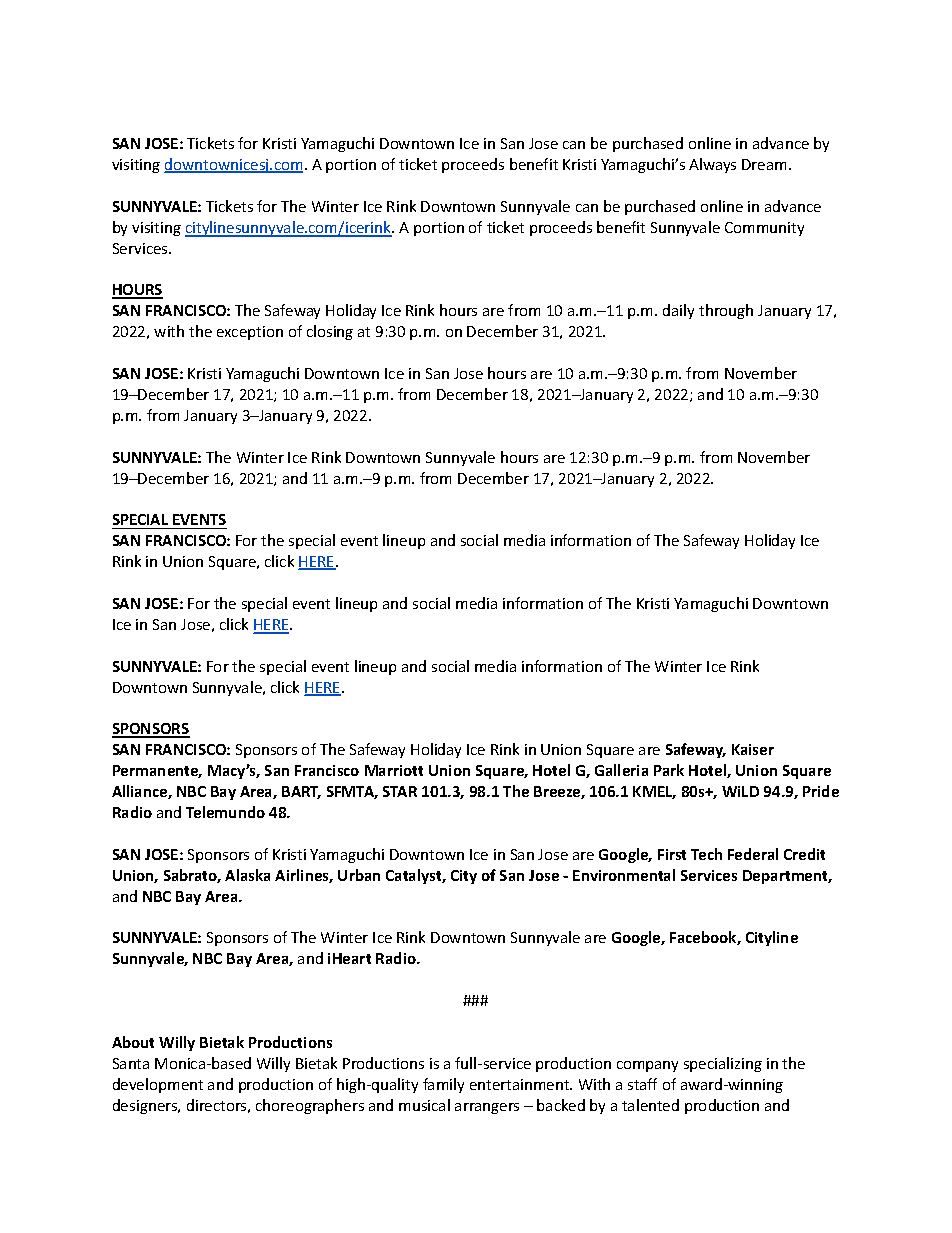  Describe the element at coordinates (250, 333) in the screenshot. I see `exception` at that location.
